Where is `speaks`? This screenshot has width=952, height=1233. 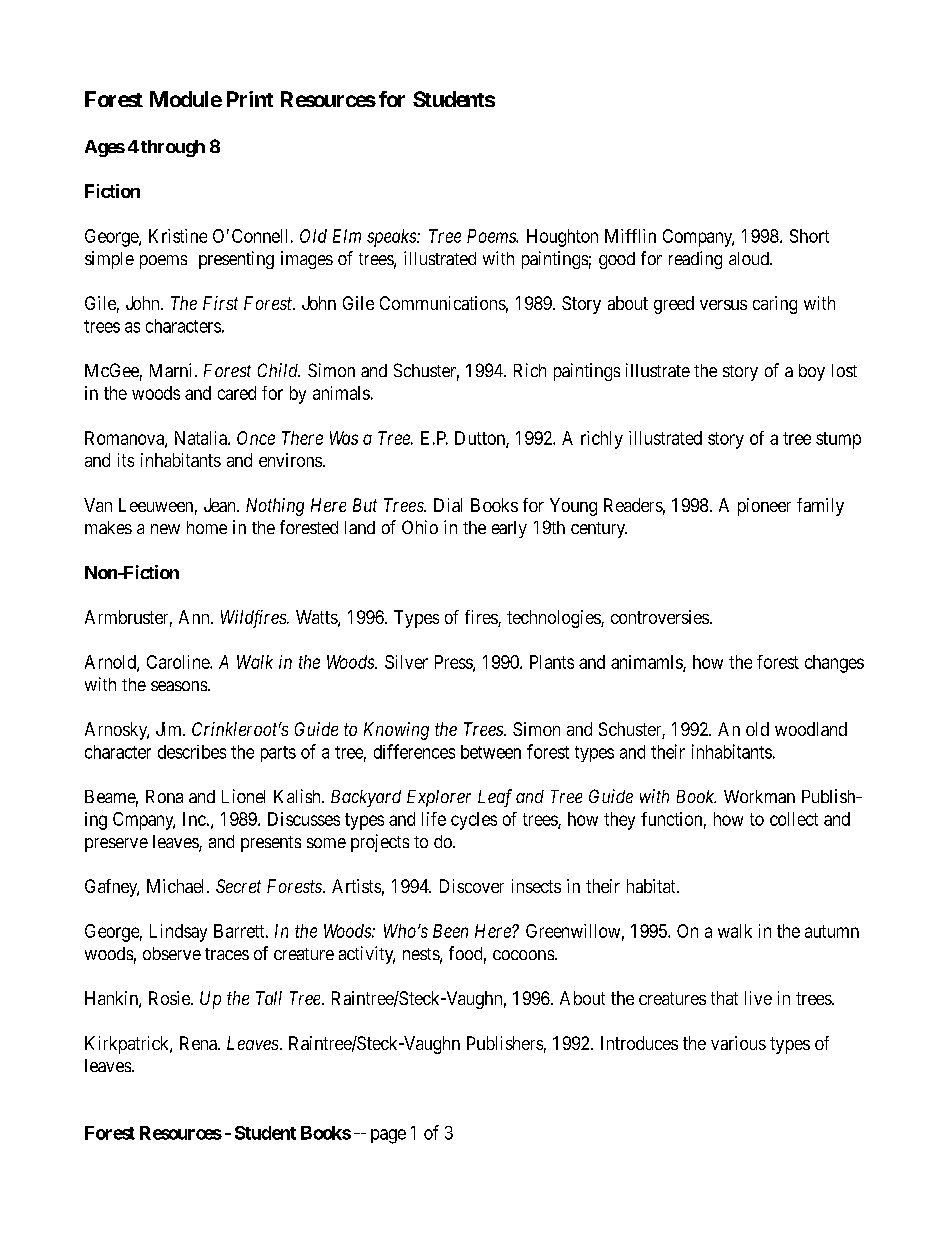 speaks is located at coordinates (392, 238).
